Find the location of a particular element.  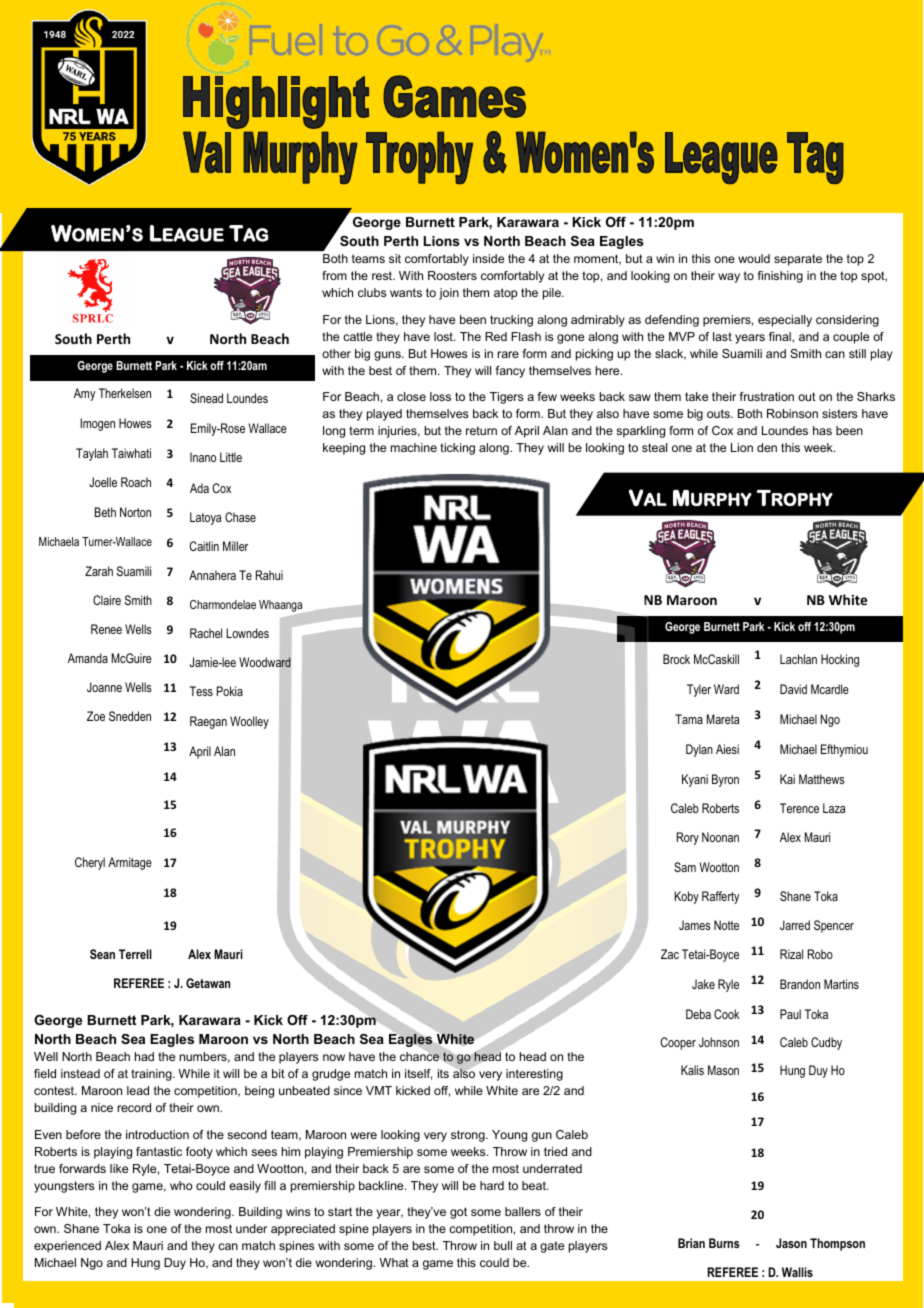

Terrell is located at coordinates (135, 954).
